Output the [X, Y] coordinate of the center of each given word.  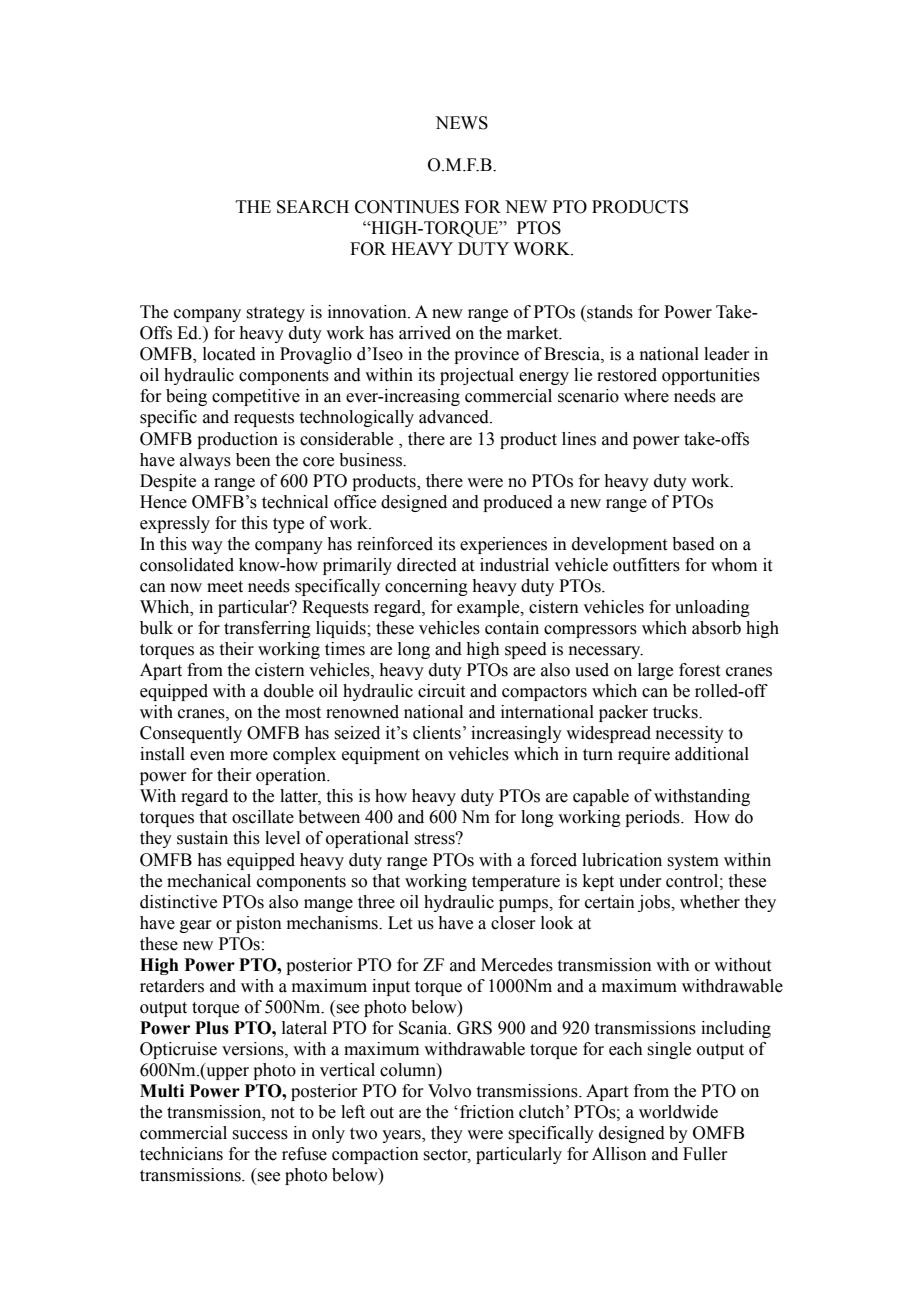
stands [609, 312]
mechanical [209, 881]
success [260, 1135]
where [646, 396]
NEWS [461, 123]
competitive [256, 397]
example [489, 608]
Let [400, 923]
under [640, 881]
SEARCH [313, 207]
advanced [455, 417]
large [655, 671]
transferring [267, 629]
